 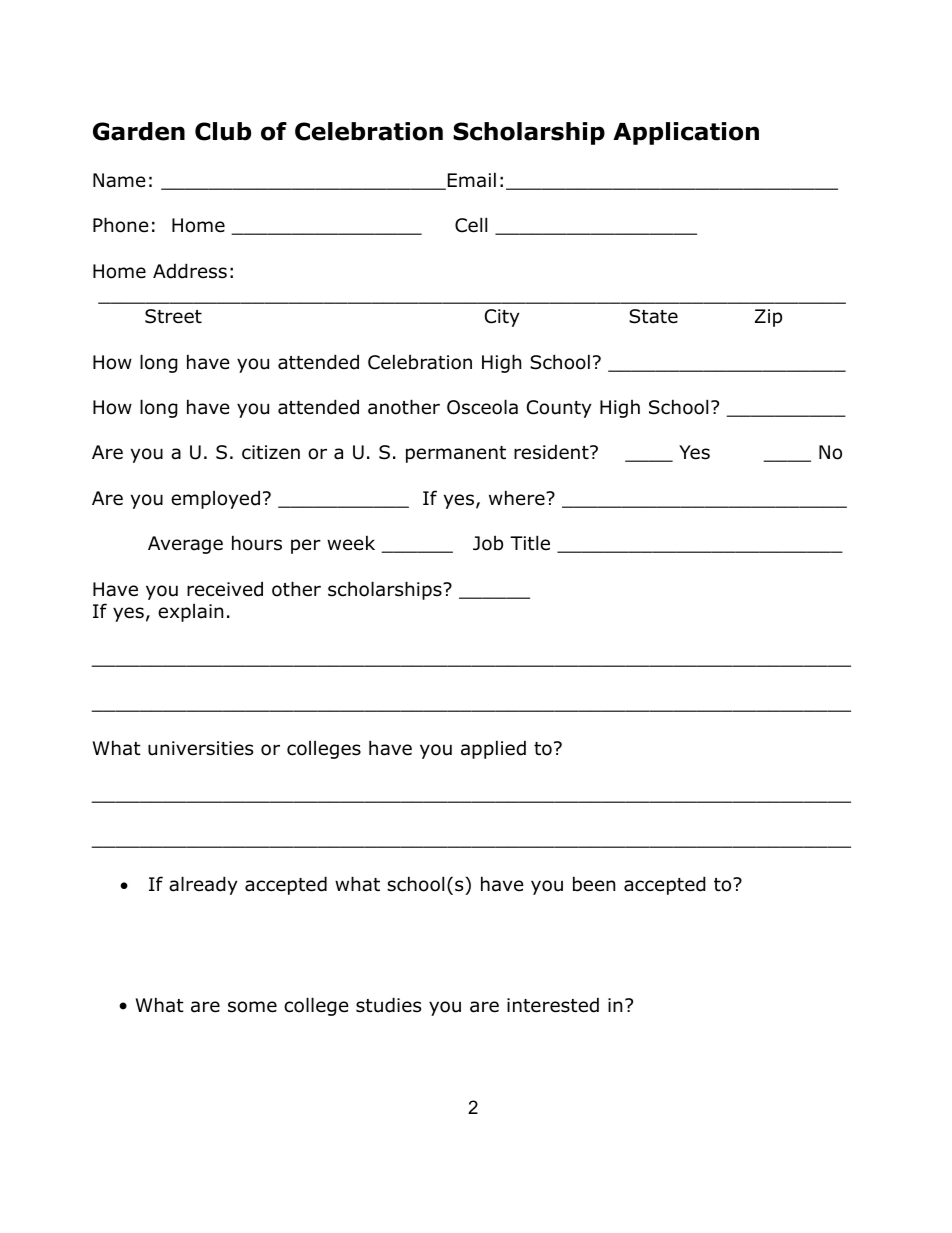 What do you see at coordinates (388, 1005) in the image?
I see `studies` at bounding box center [388, 1005].
